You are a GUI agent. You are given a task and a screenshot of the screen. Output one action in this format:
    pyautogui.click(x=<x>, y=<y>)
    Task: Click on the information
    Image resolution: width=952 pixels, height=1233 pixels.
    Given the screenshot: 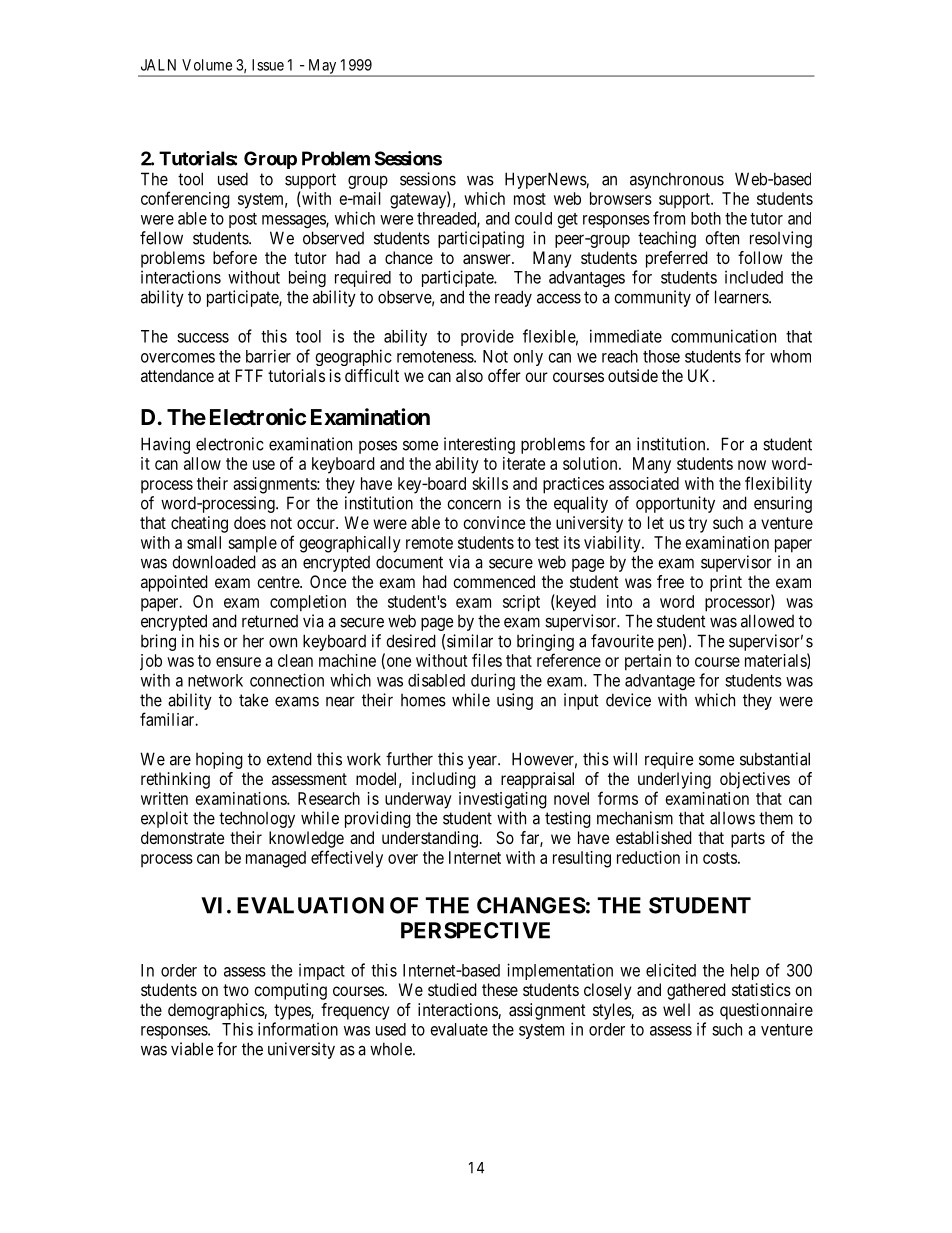 What is the action you would take?
    pyautogui.click(x=298, y=1029)
